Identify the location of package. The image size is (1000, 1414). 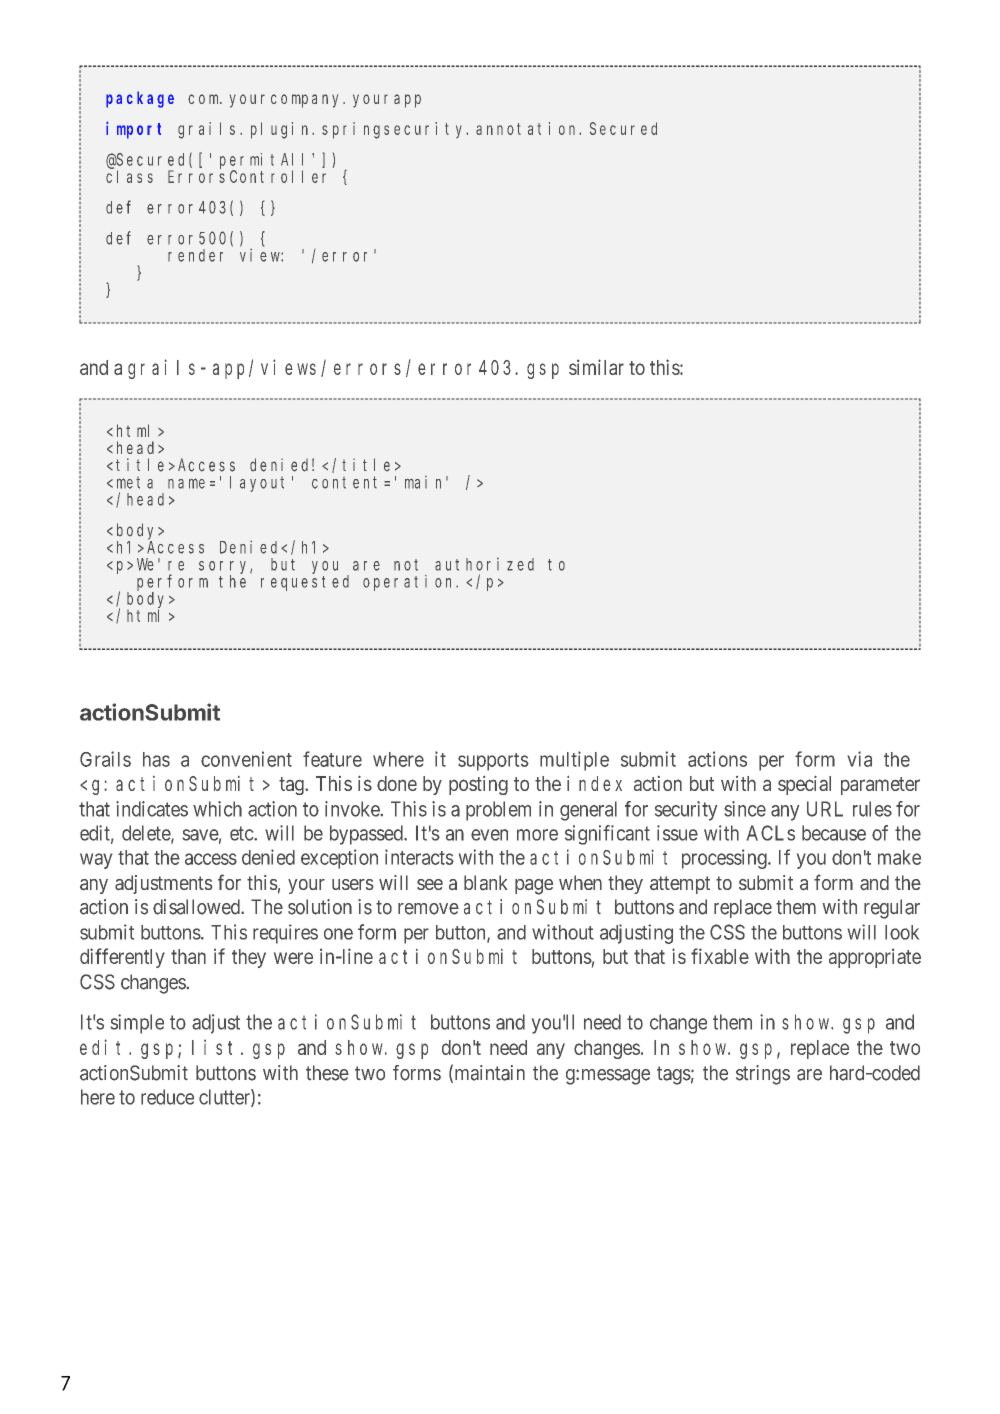
(140, 99).
